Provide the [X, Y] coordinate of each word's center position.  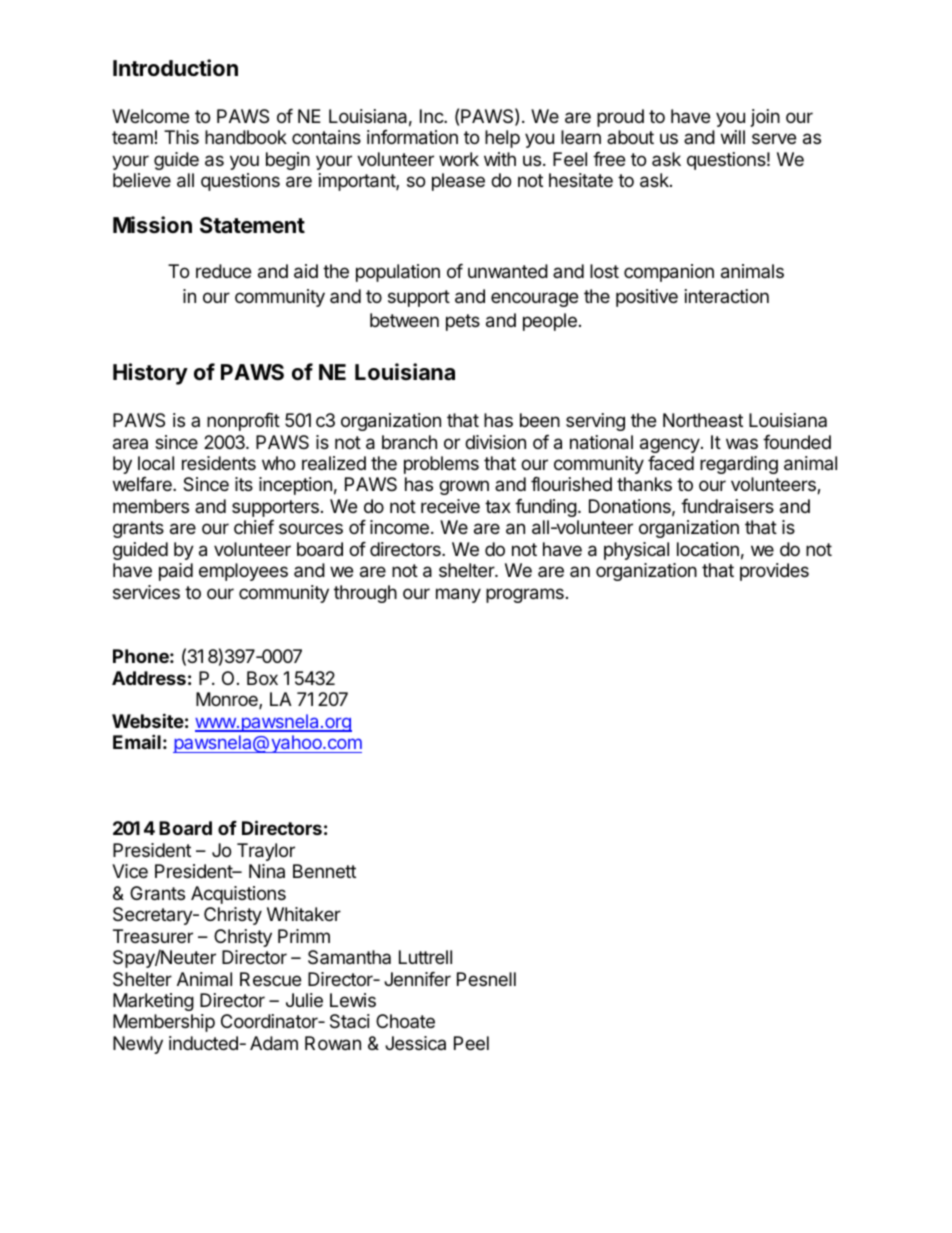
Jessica [415, 1043]
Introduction [175, 68]
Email [137, 741]
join [765, 118]
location [708, 549]
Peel [471, 1043]
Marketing [153, 1002]
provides [774, 572]
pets [463, 322]
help [502, 139]
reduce [223, 271]
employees [243, 572]
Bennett [324, 871]
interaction [727, 296]
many [458, 595]
